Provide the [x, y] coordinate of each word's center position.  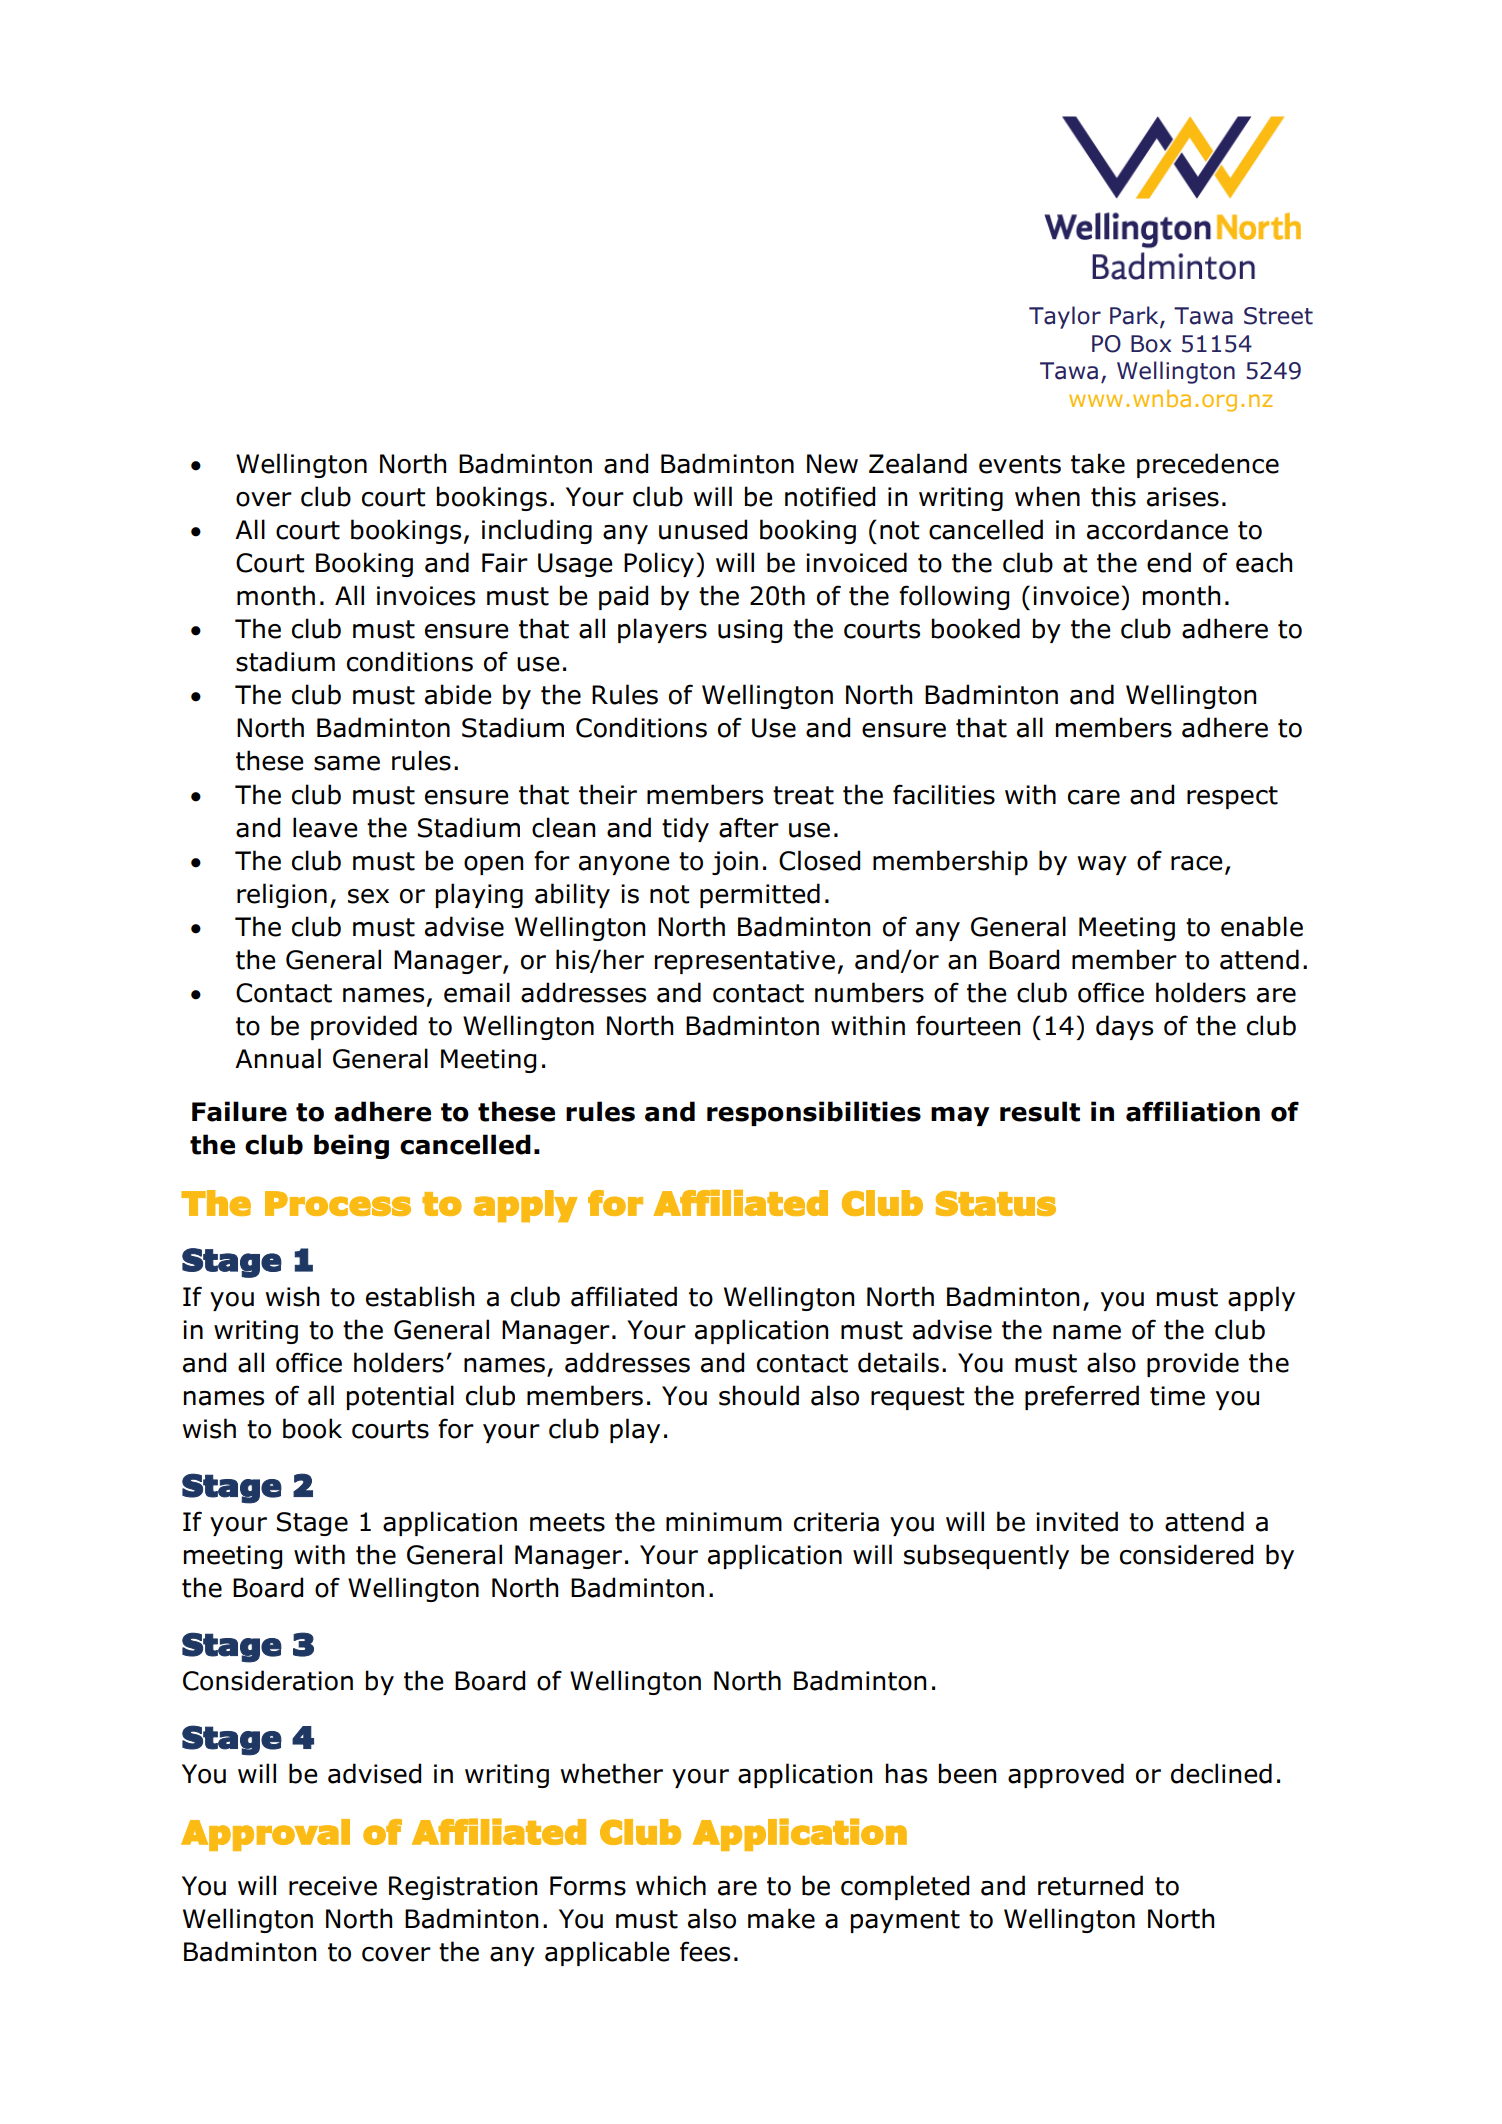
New [832, 464]
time [1177, 1396]
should [759, 1395]
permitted [760, 895]
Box [1151, 344]
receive [333, 1886]
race [1197, 863]
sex [368, 896]
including [537, 531]
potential [400, 1397]
